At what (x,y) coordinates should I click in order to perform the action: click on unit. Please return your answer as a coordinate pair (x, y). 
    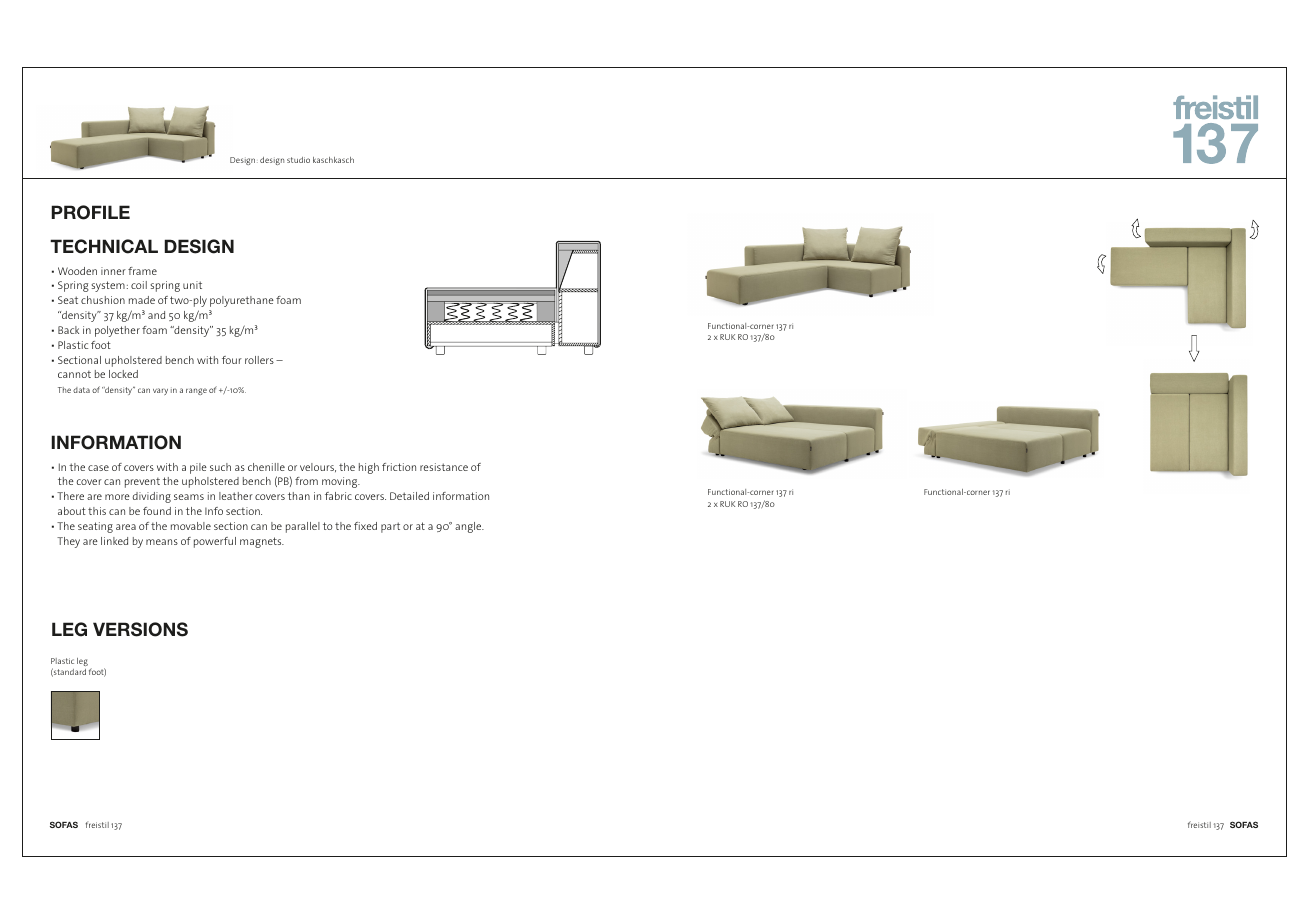
    Looking at the image, I should click on (192, 285).
